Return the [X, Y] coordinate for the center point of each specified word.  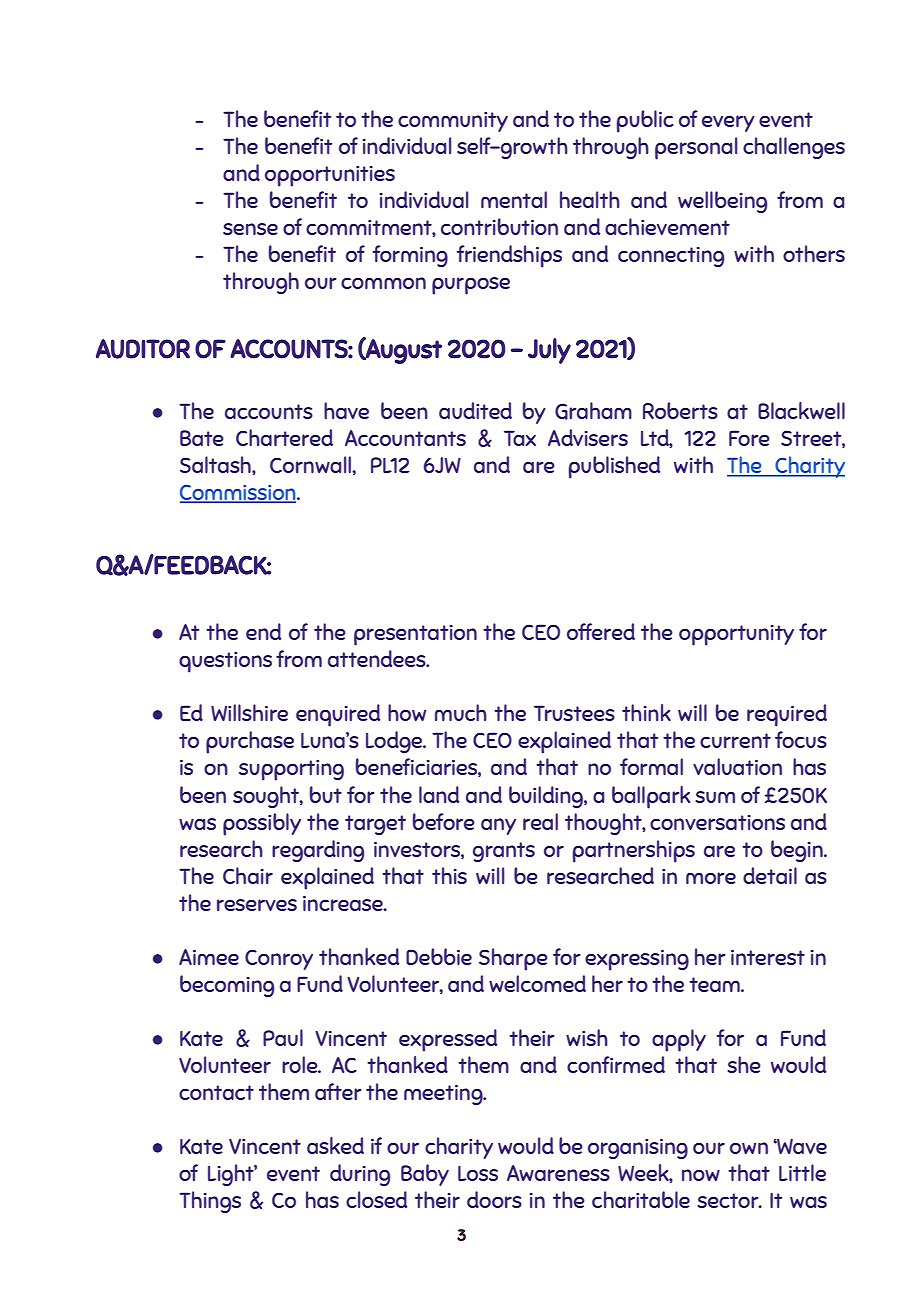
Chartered [284, 437]
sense [250, 229]
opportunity [736, 635]
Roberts [680, 410]
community [453, 122]
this [449, 875]
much [461, 712]
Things [210, 1202]
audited [475, 410]
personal [696, 148]
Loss [478, 1173]
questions [225, 662]
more [711, 878]
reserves [257, 905]
